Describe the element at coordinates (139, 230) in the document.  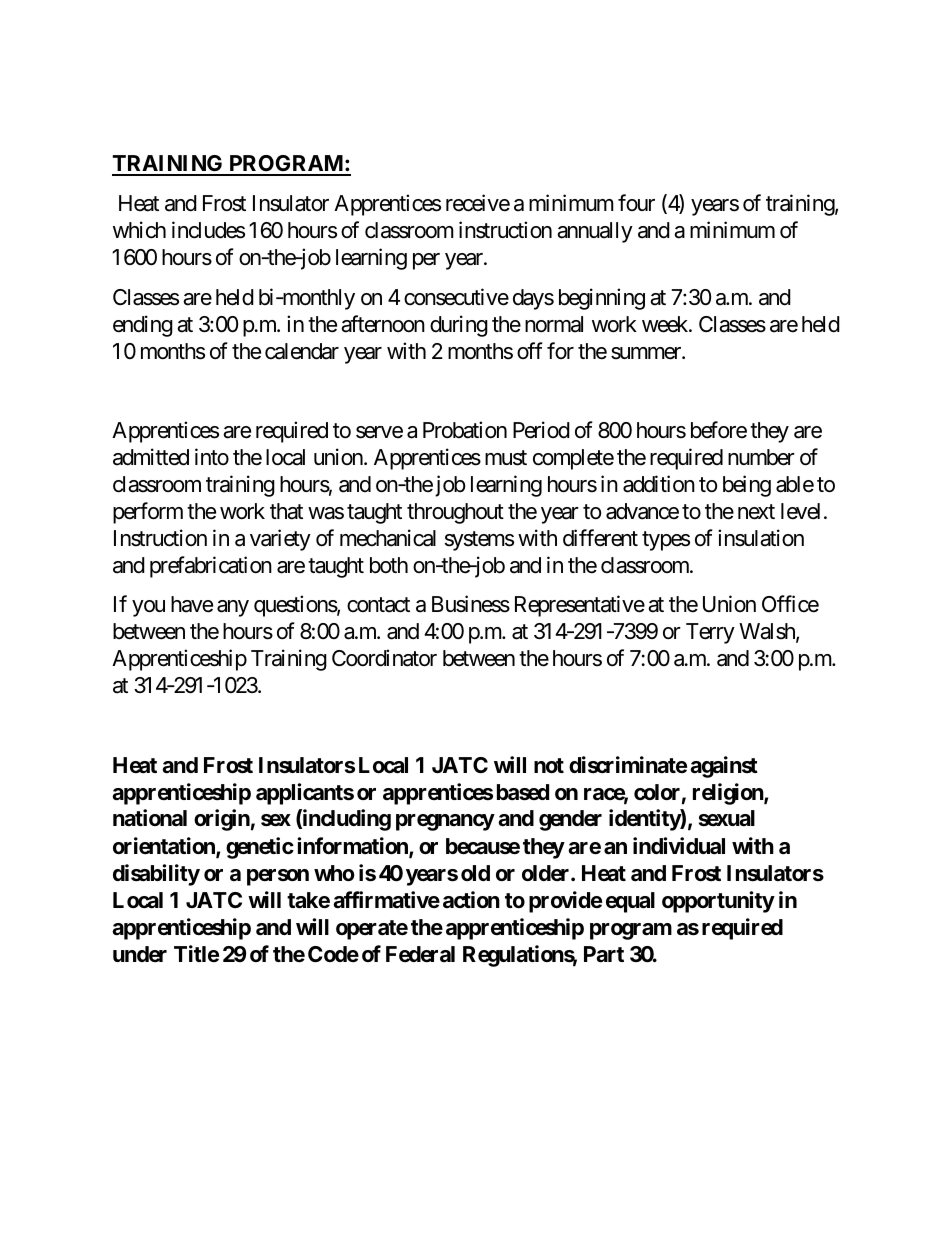
I see `which` at that location.
